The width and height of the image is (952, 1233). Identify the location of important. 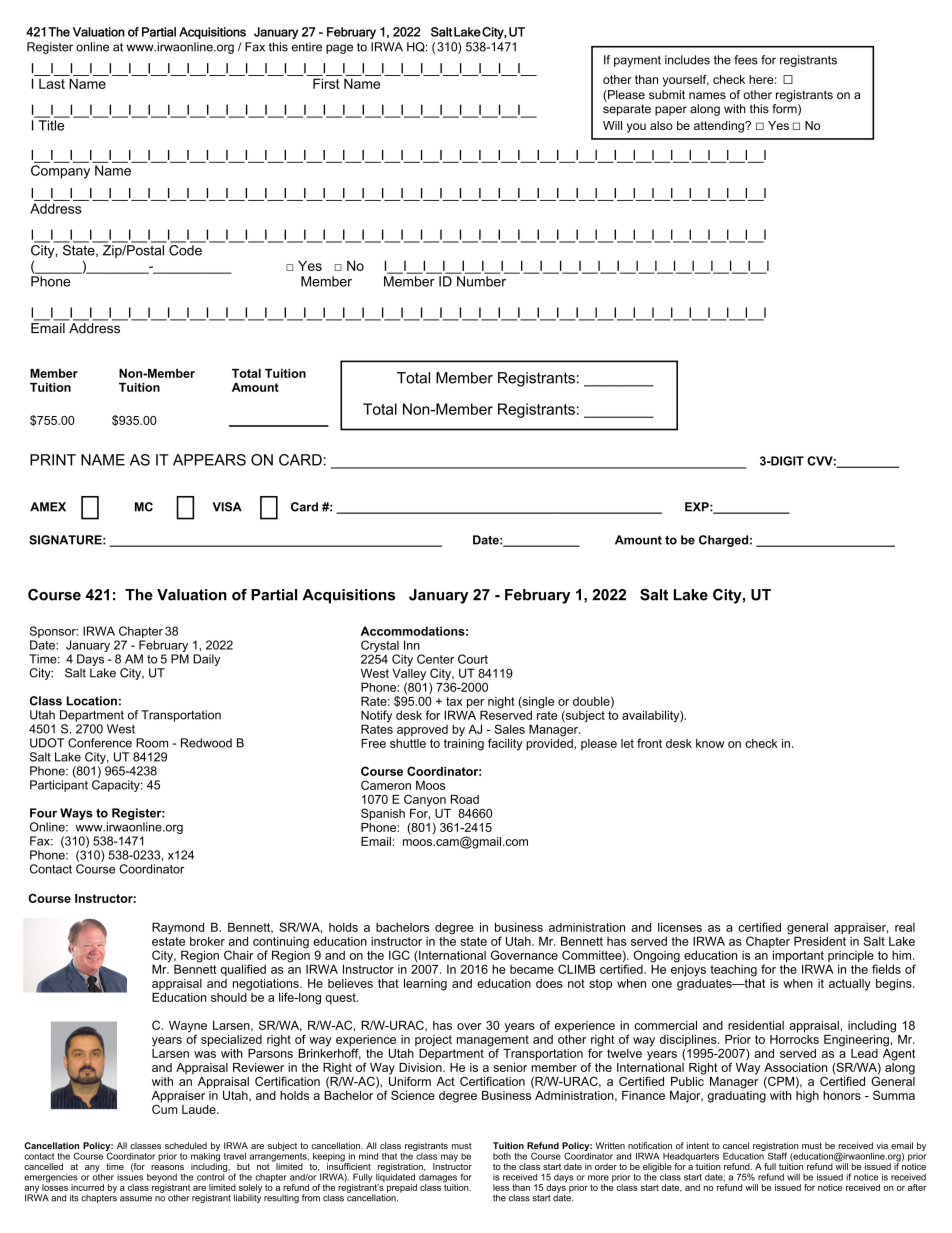
(799, 957).
